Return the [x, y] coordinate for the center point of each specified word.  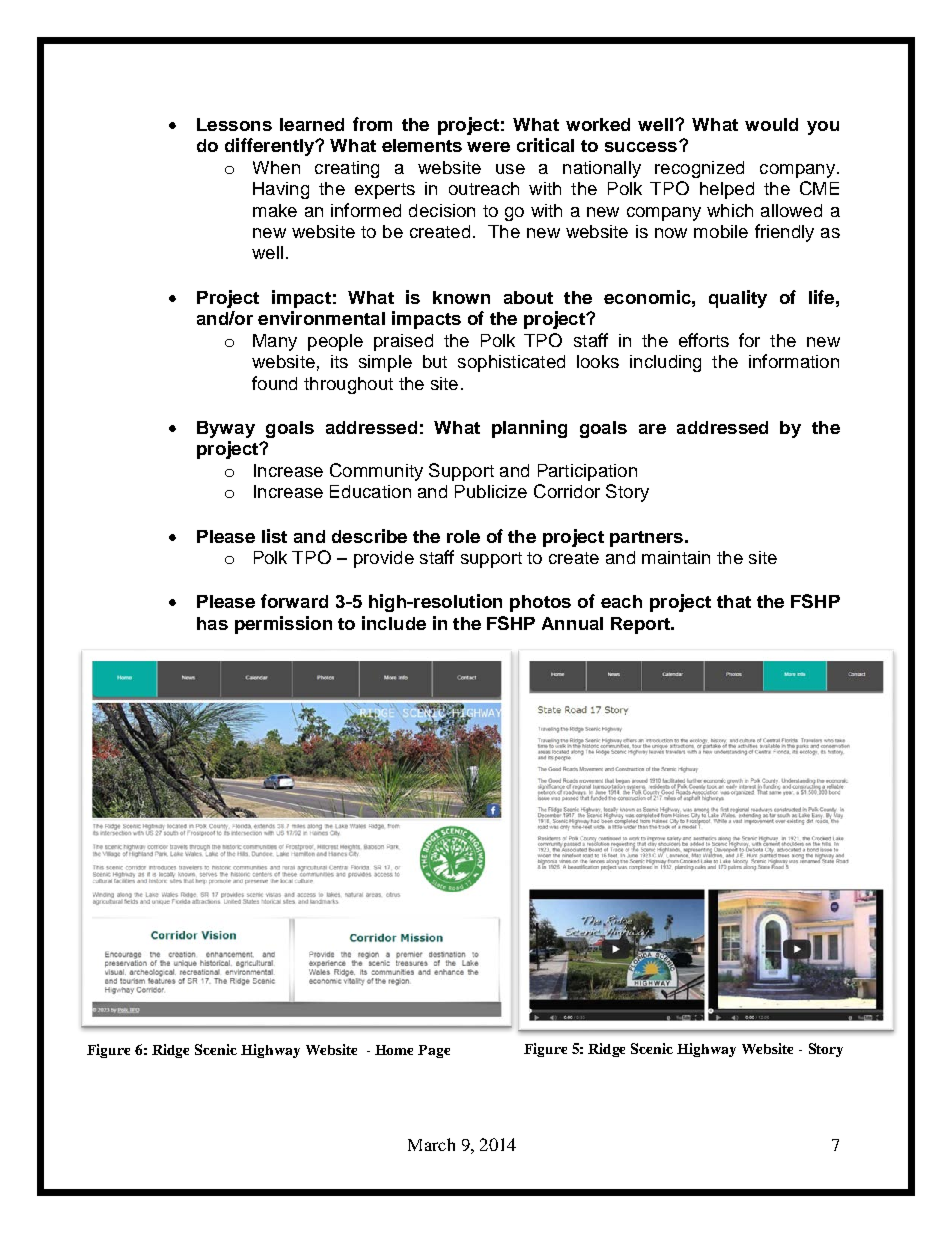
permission [283, 625]
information [794, 361]
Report [641, 625]
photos [540, 603]
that [734, 601]
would [771, 124]
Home [394, 1050]
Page [434, 1051]
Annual [572, 623]
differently [271, 147]
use [510, 169]
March [431, 1144]
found [274, 383]
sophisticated [511, 363]
